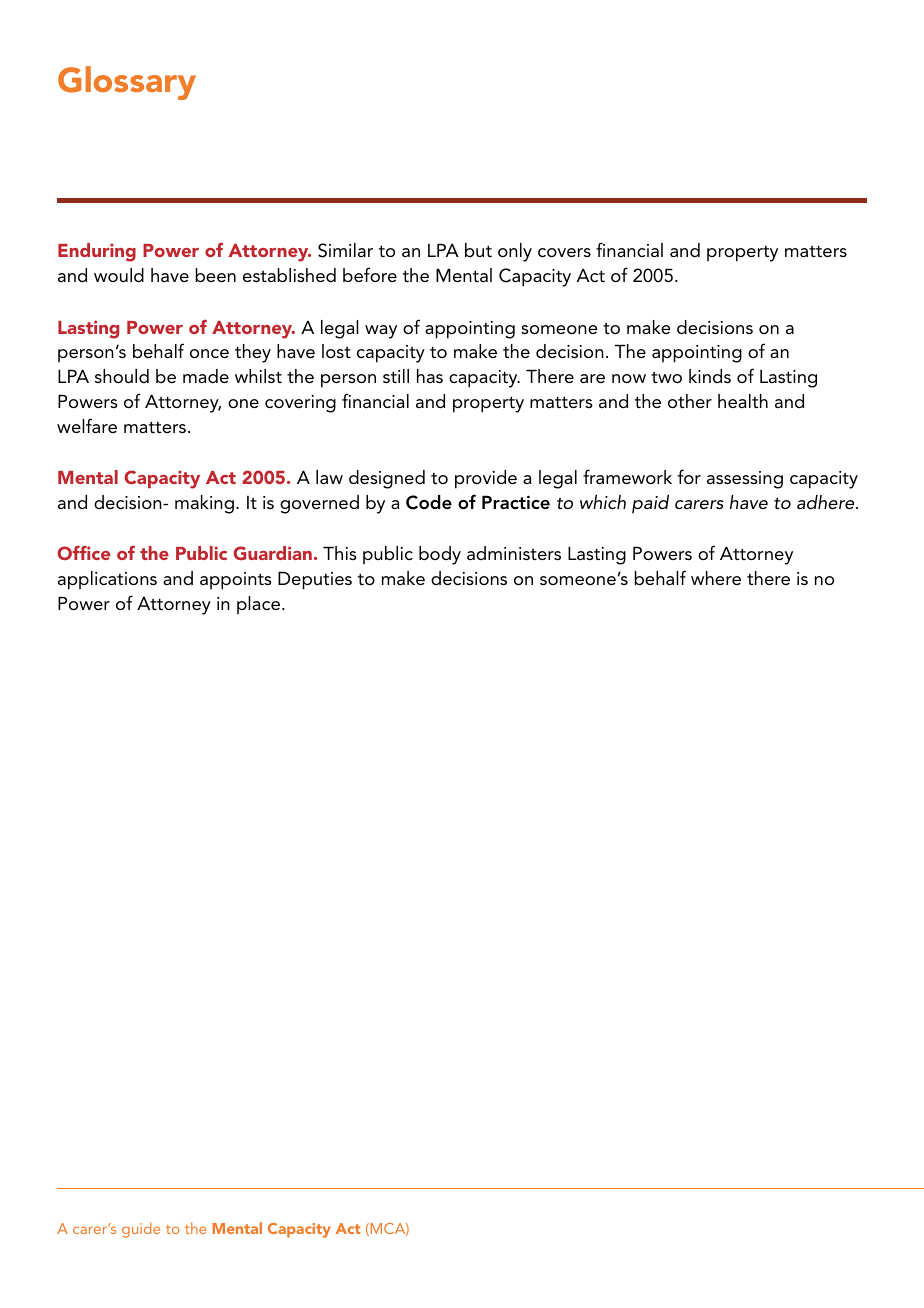 This document has width=924, height=1308. I want to click on welfare, so click(87, 425).
